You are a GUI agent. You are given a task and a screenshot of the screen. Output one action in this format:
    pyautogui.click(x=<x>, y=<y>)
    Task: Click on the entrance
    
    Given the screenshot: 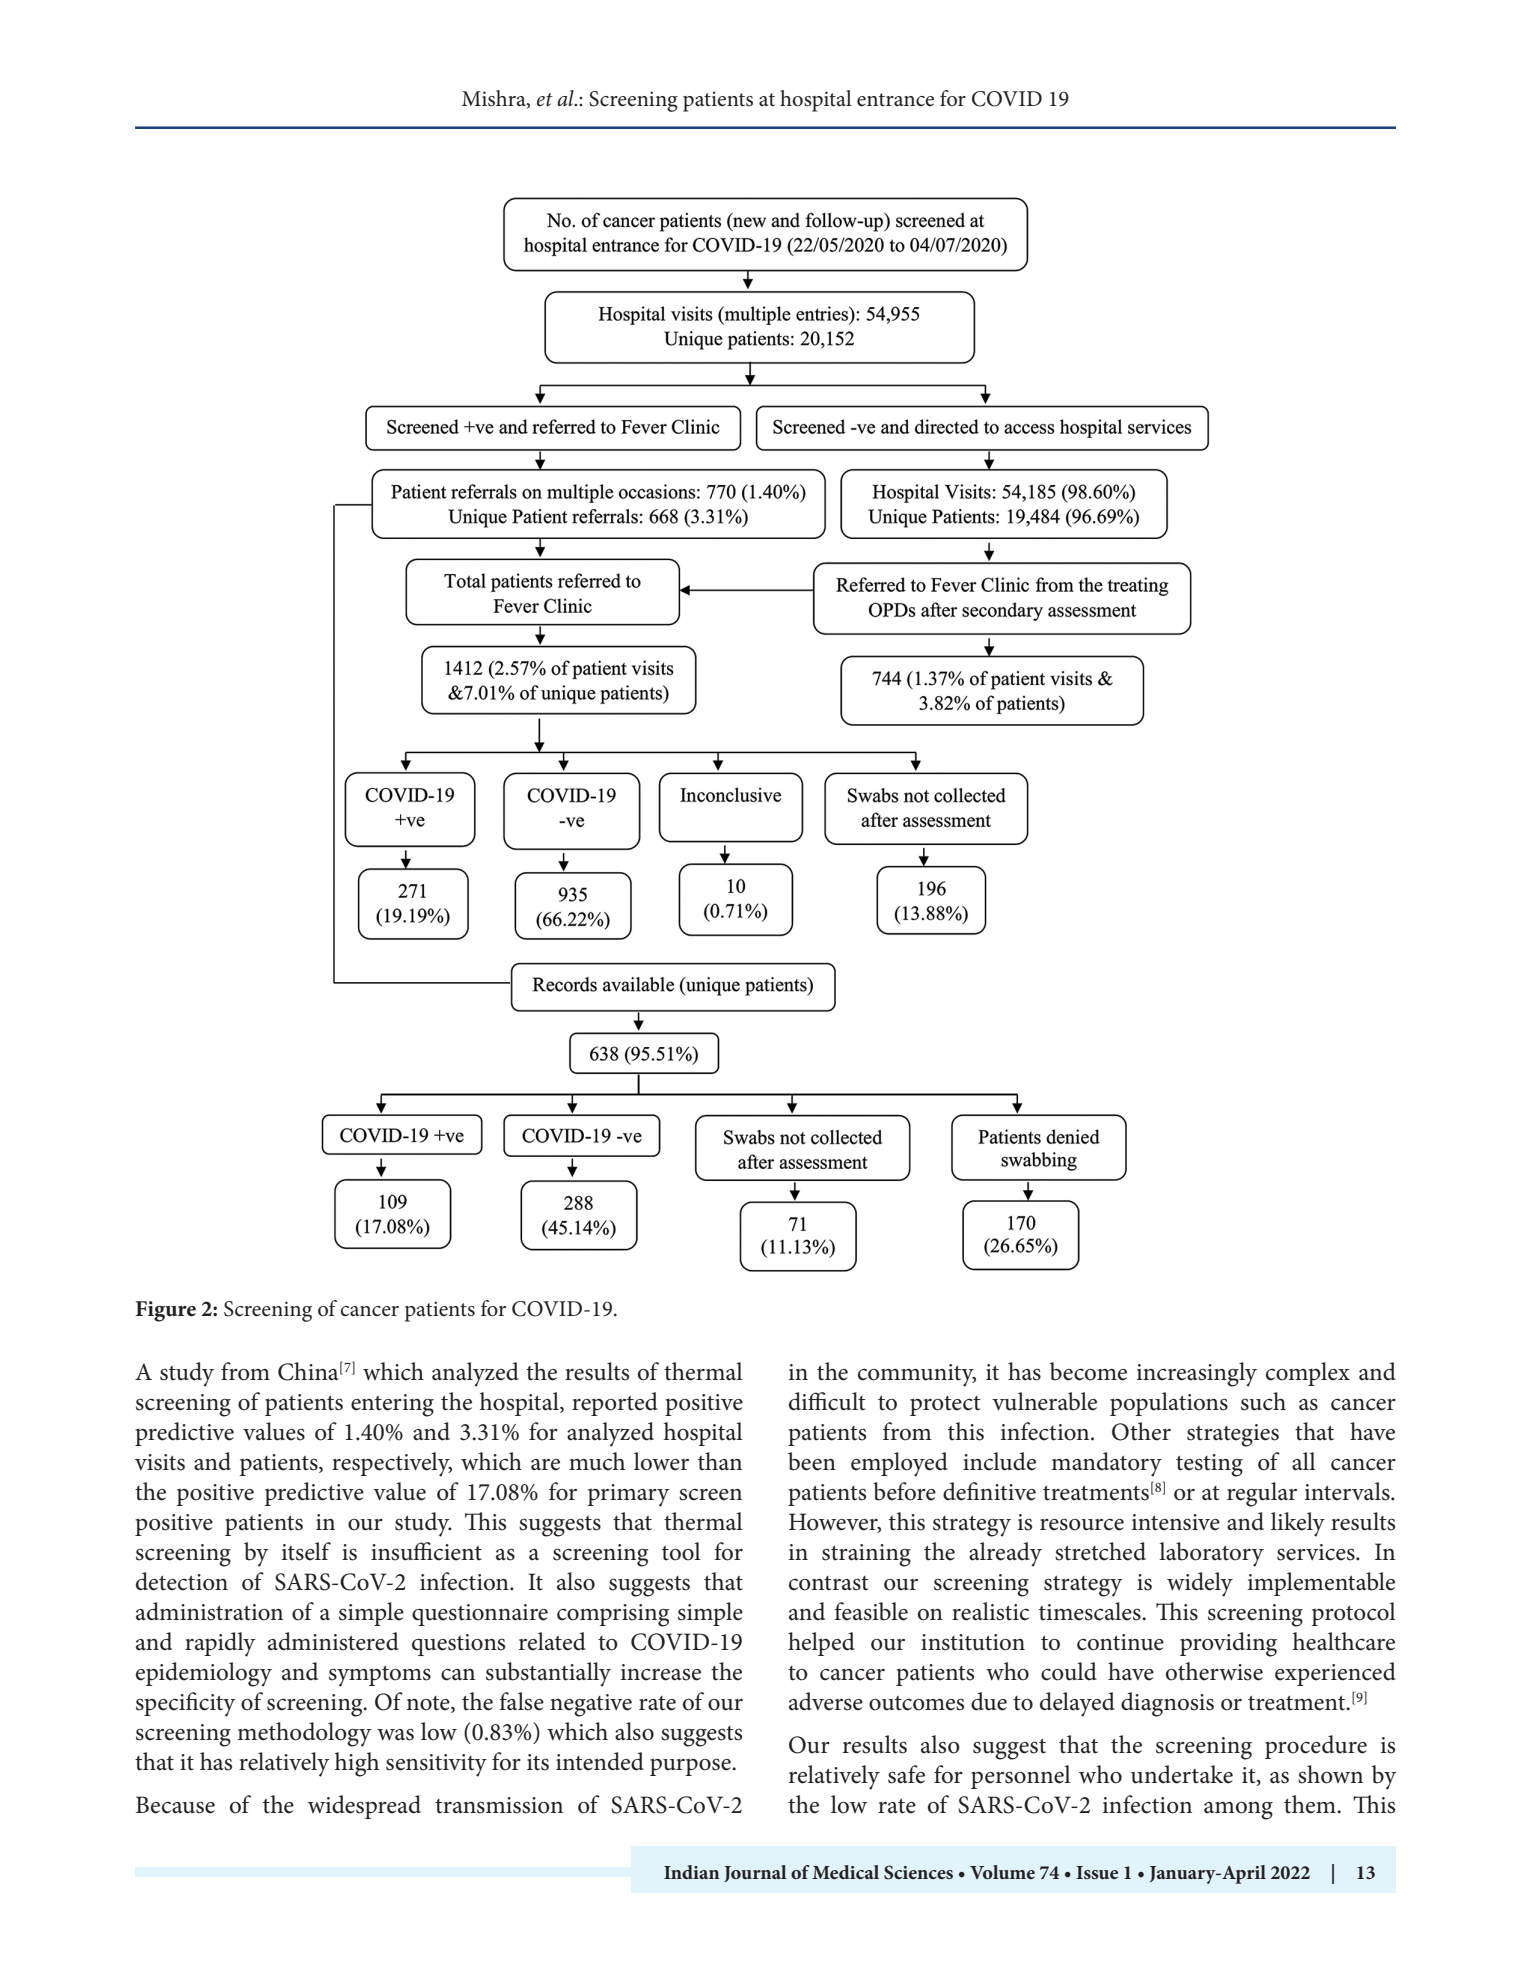 What is the action you would take?
    pyautogui.click(x=895, y=100)
